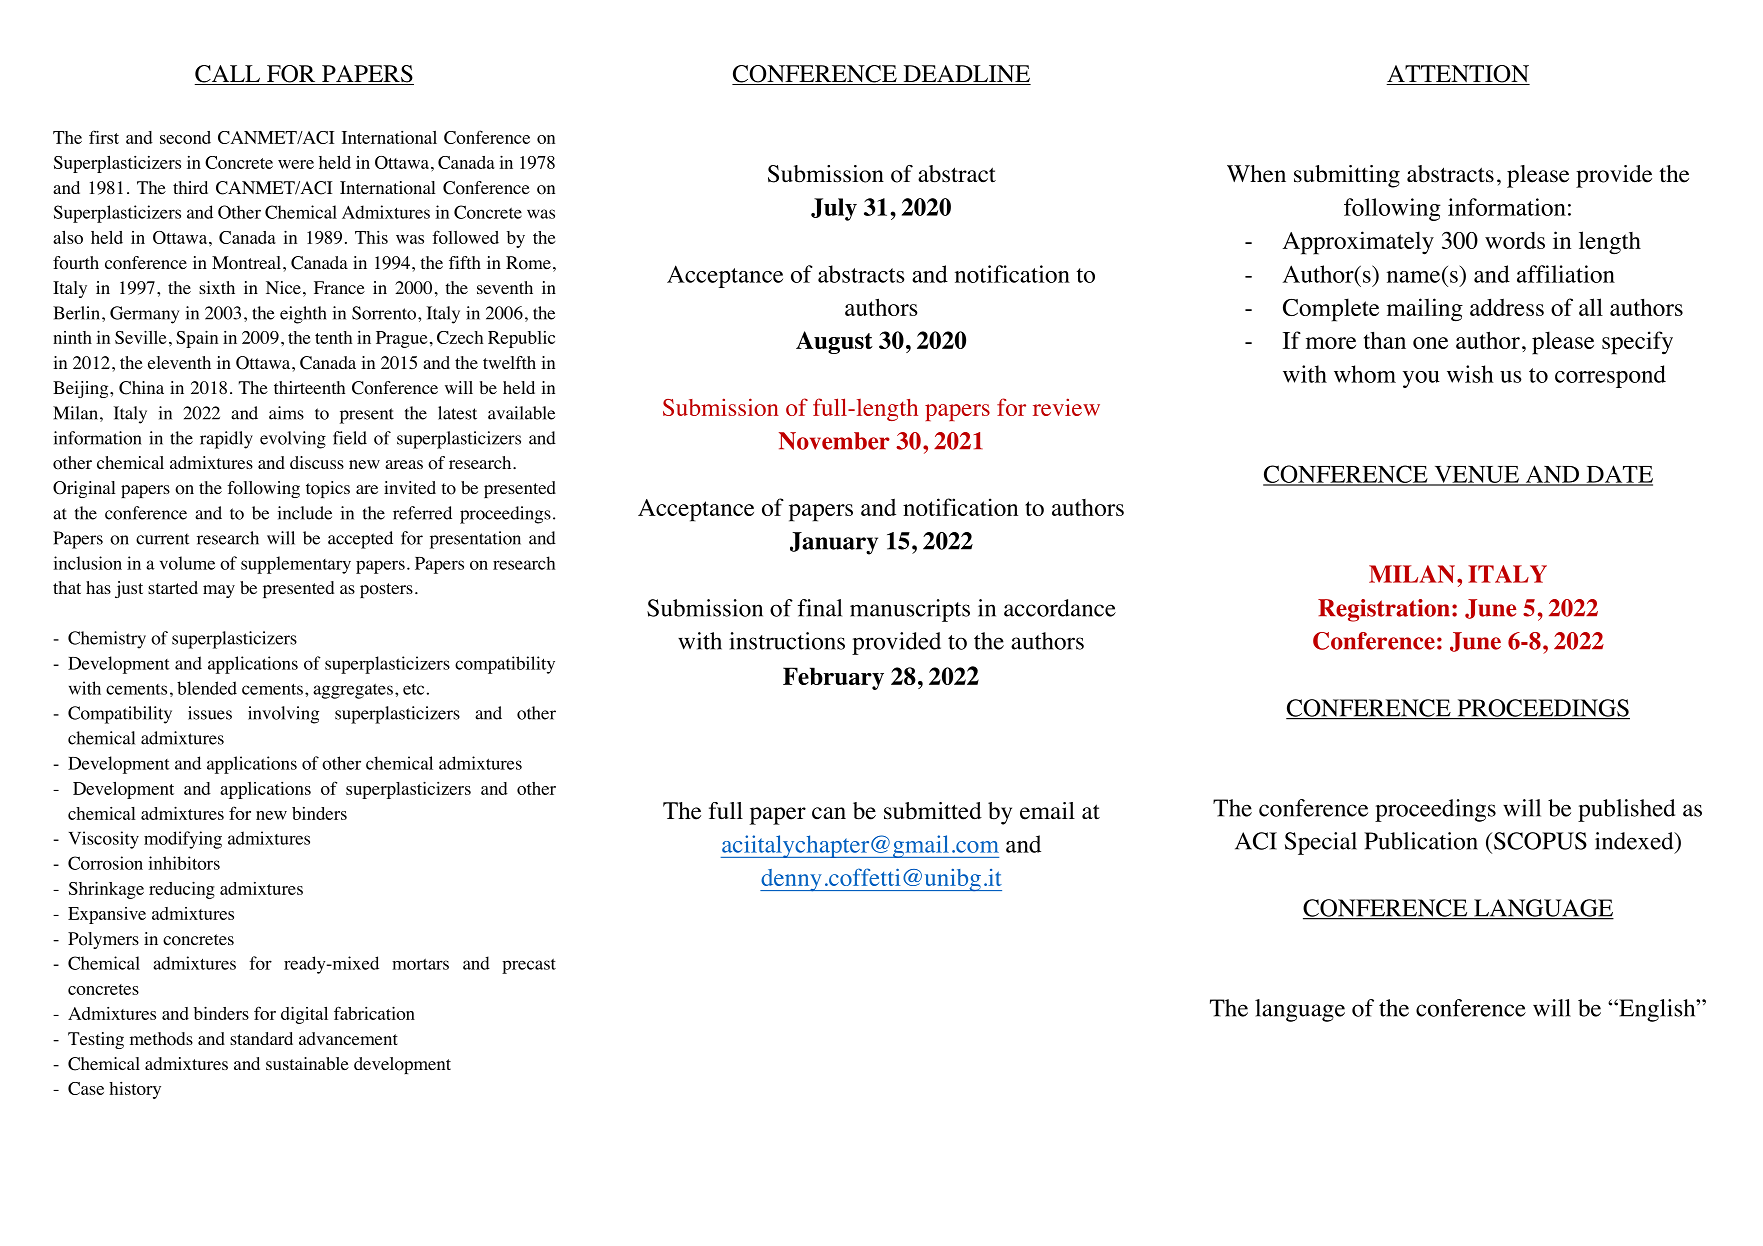  Describe the element at coordinates (219, 591) in the document. I see `may` at that location.
